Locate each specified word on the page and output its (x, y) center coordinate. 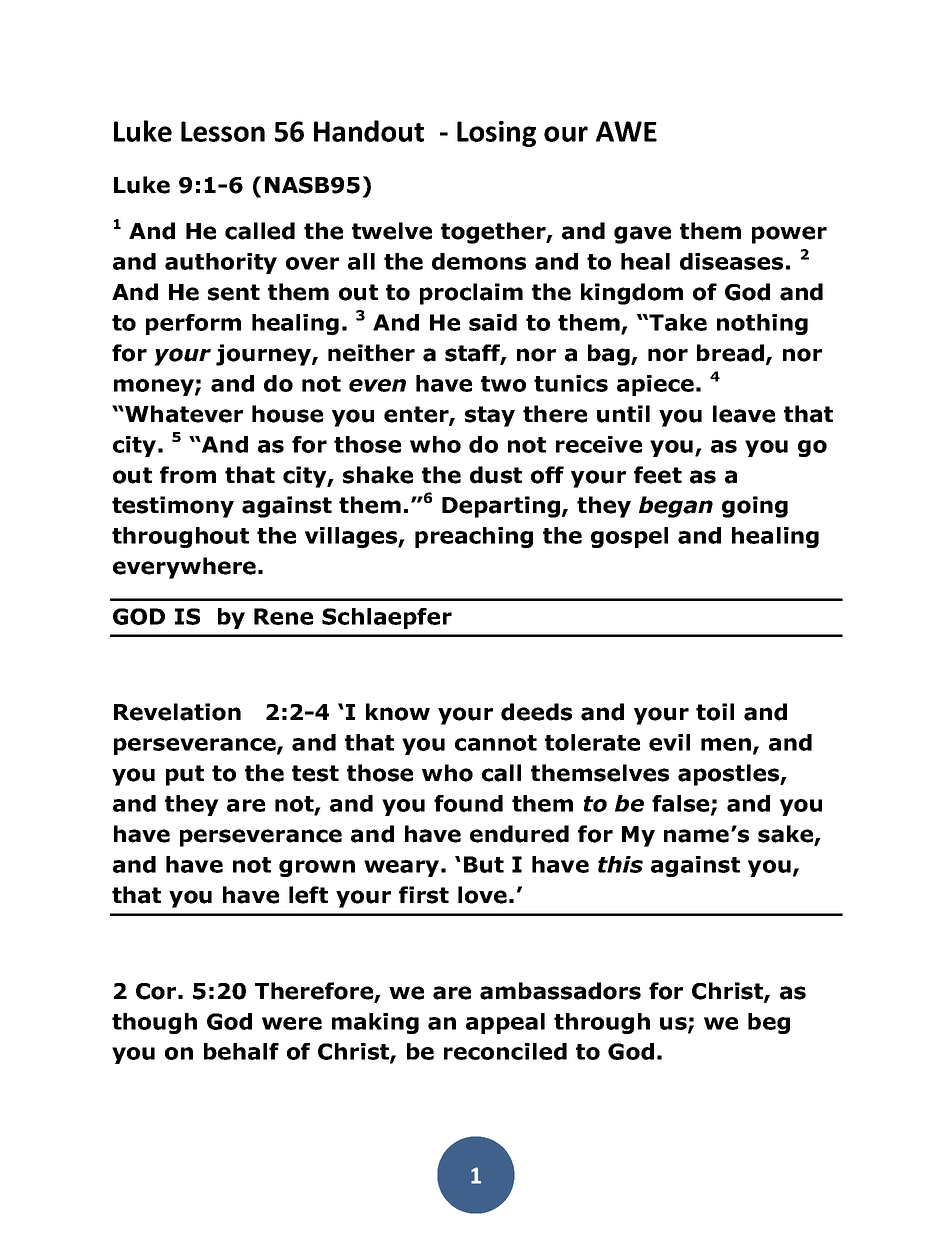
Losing (496, 134)
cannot (496, 743)
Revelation (177, 712)
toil (715, 712)
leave (744, 414)
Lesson (223, 131)
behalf (241, 1051)
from (188, 475)
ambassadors (560, 991)
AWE (626, 131)
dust (496, 475)
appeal (505, 1023)
